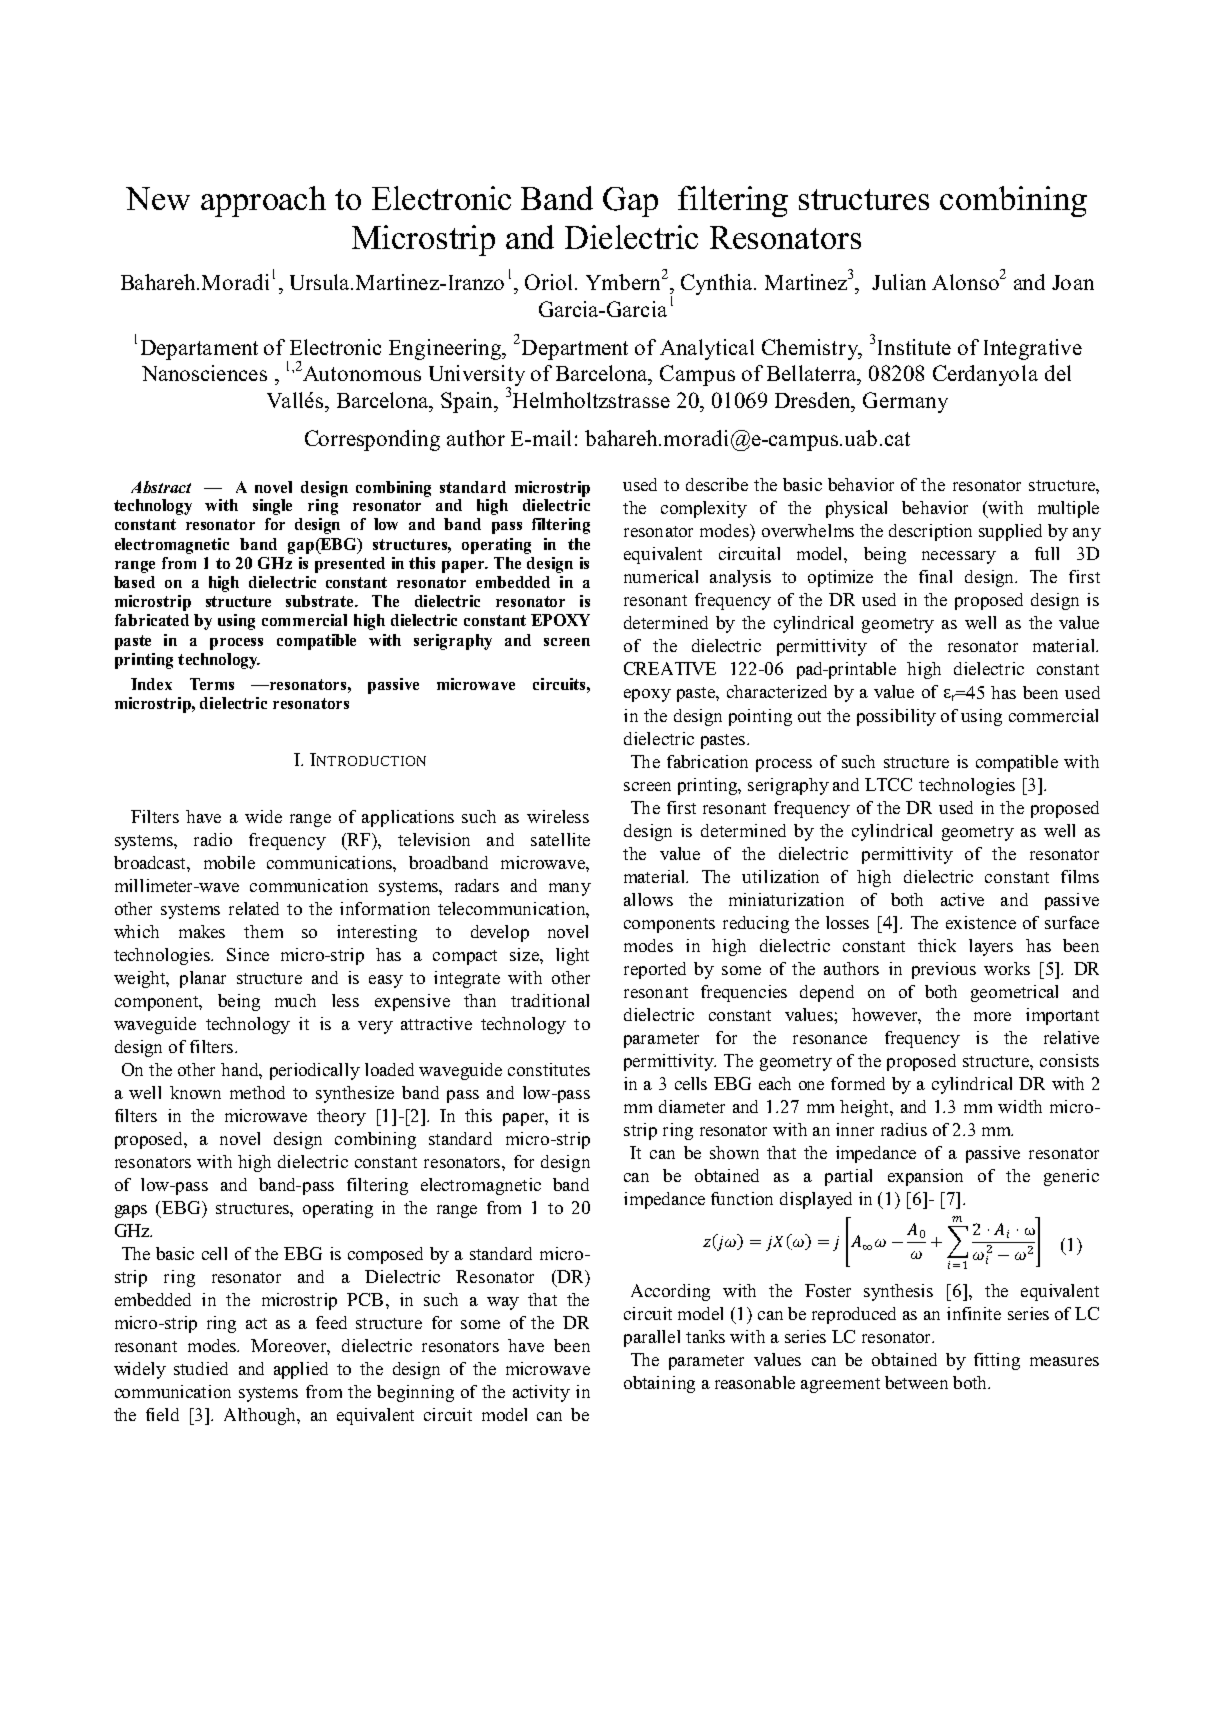 Image resolution: width=1215 pixels, height=1718 pixels. Describe the element at coordinates (263, 201) in the page. I see `approach` at that location.
